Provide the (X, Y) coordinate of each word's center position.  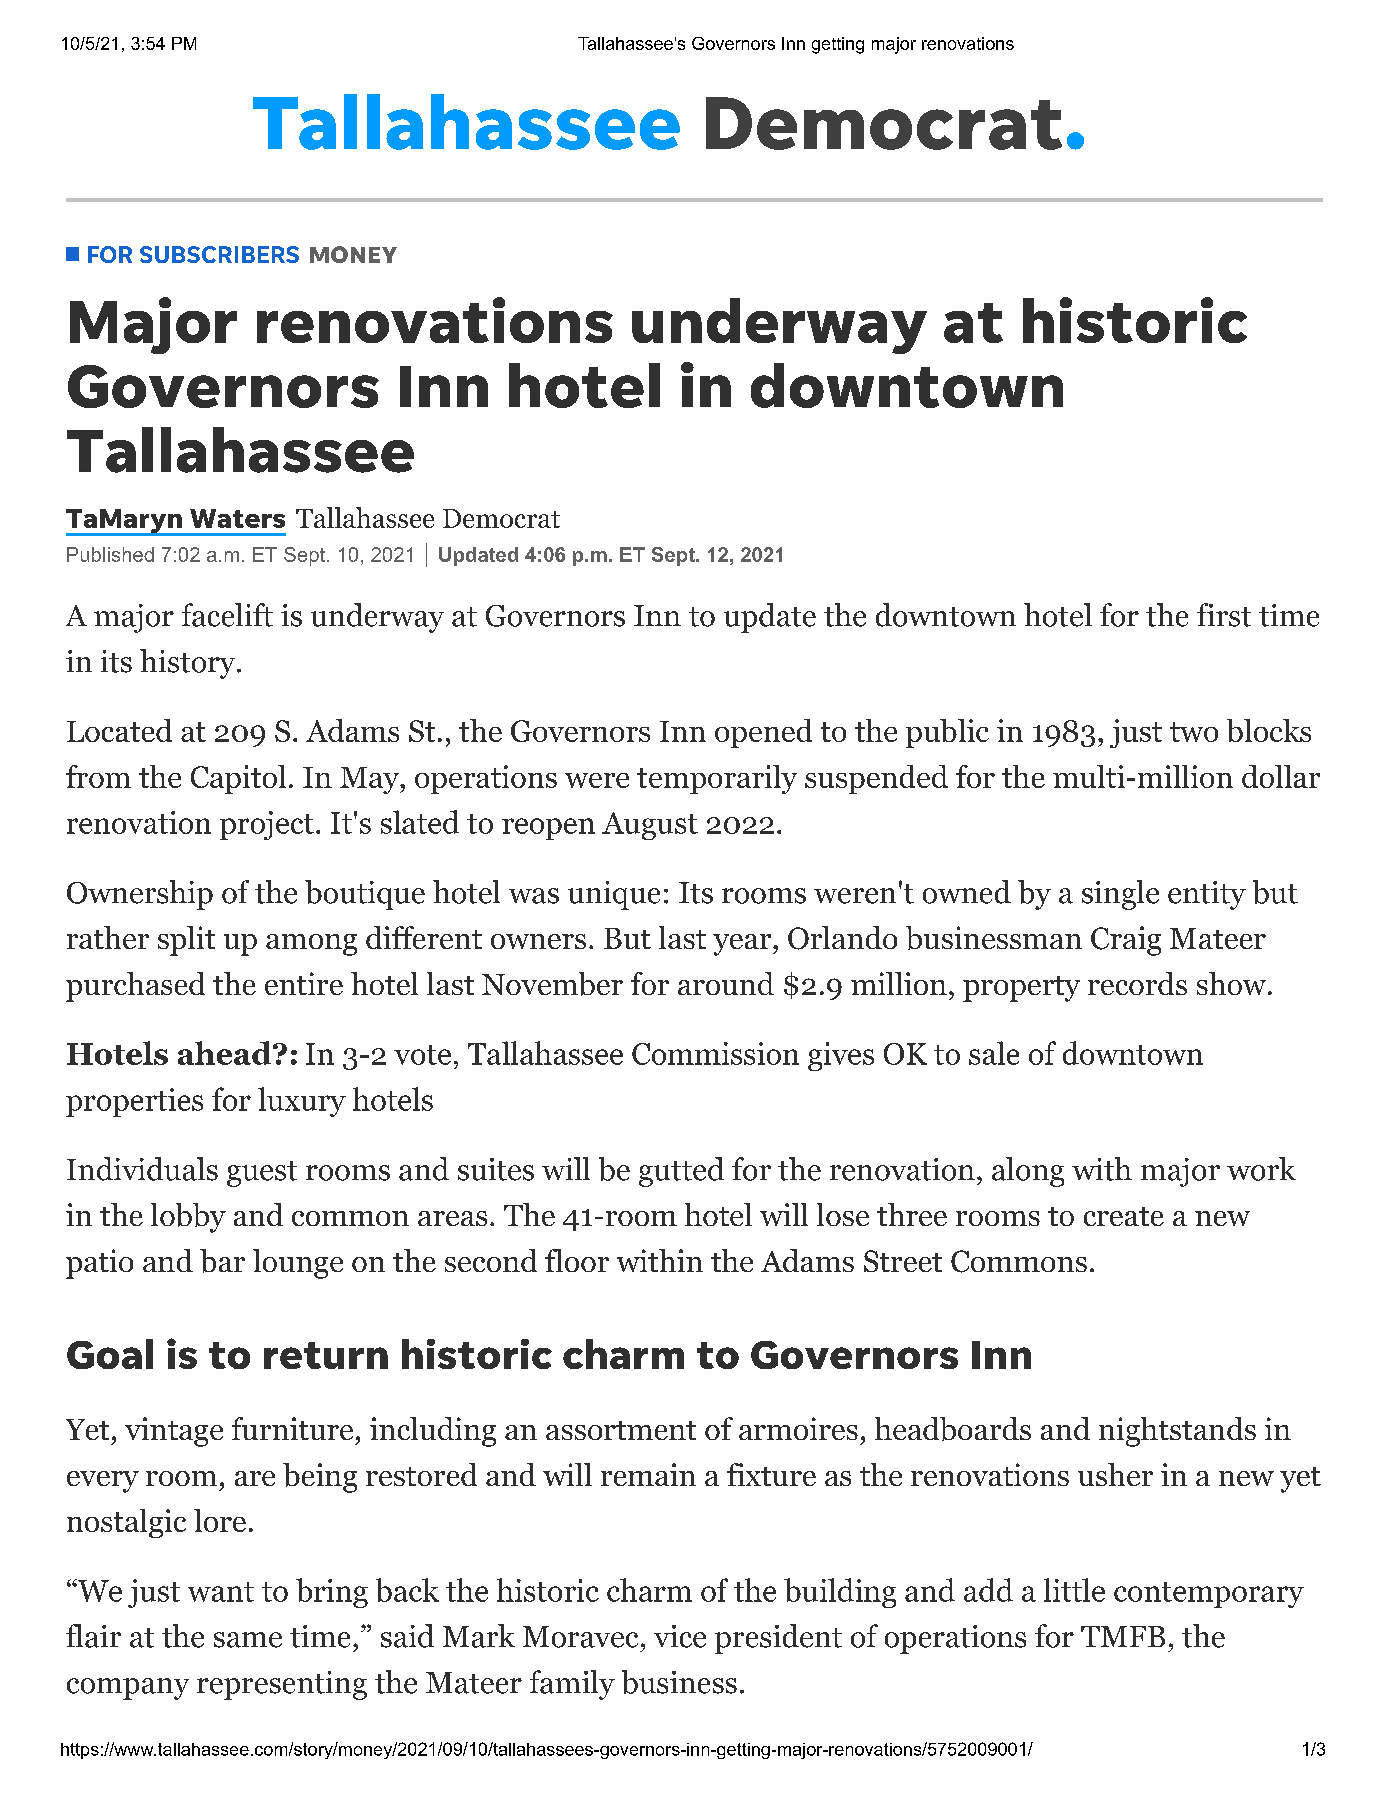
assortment (621, 1430)
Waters (237, 518)
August (650, 826)
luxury (302, 1102)
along (1028, 1172)
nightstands (1177, 1432)
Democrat (501, 518)
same (248, 1640)
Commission (715, 1053)
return (326, 1355)
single (1120, 895)
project (267, 825)
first (1224, 615)
